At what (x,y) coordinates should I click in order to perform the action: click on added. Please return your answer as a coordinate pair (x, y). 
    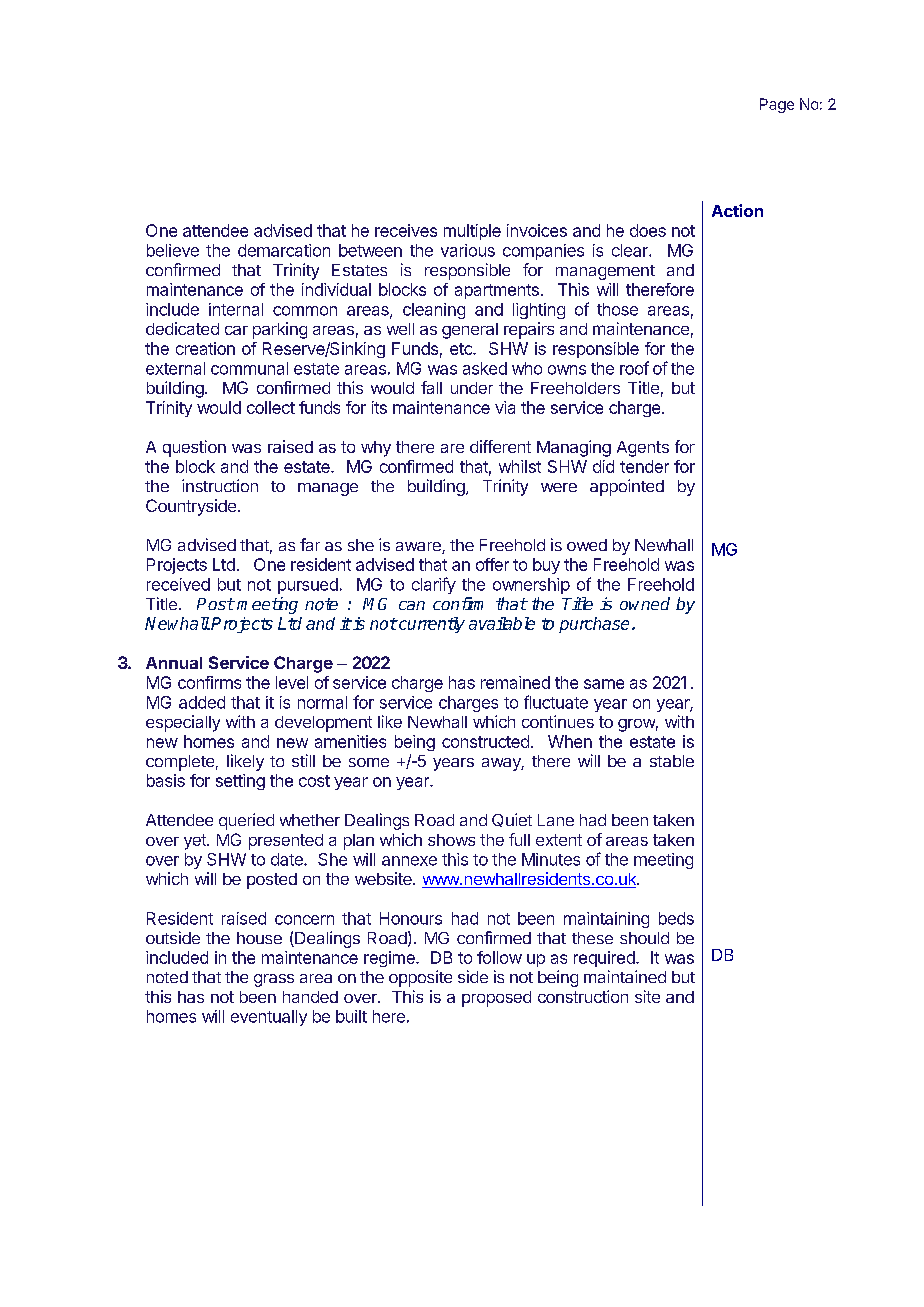
    Looking at the image, I should click on (202, 702).
